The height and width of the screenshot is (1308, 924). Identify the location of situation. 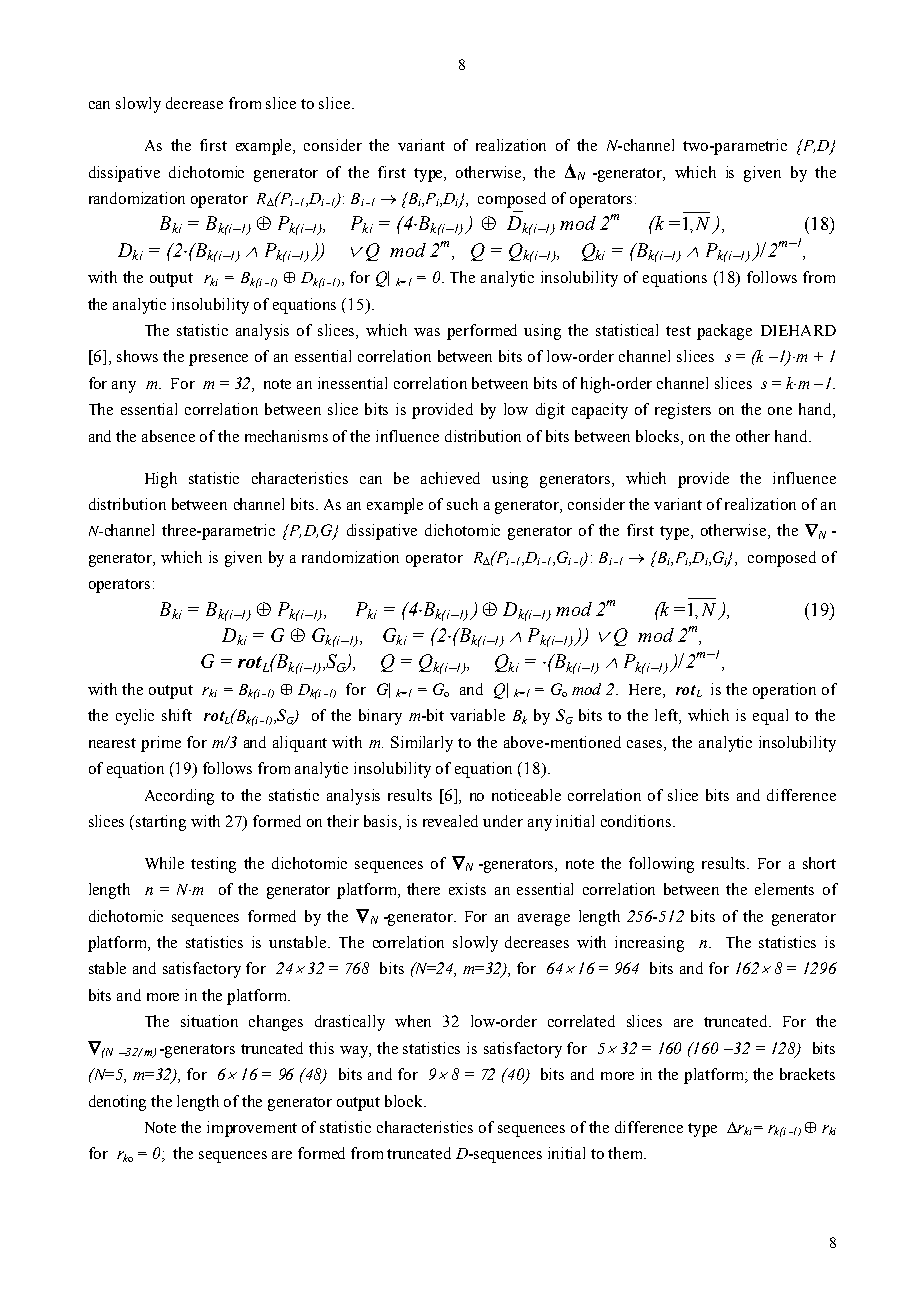
(209, 1021).
